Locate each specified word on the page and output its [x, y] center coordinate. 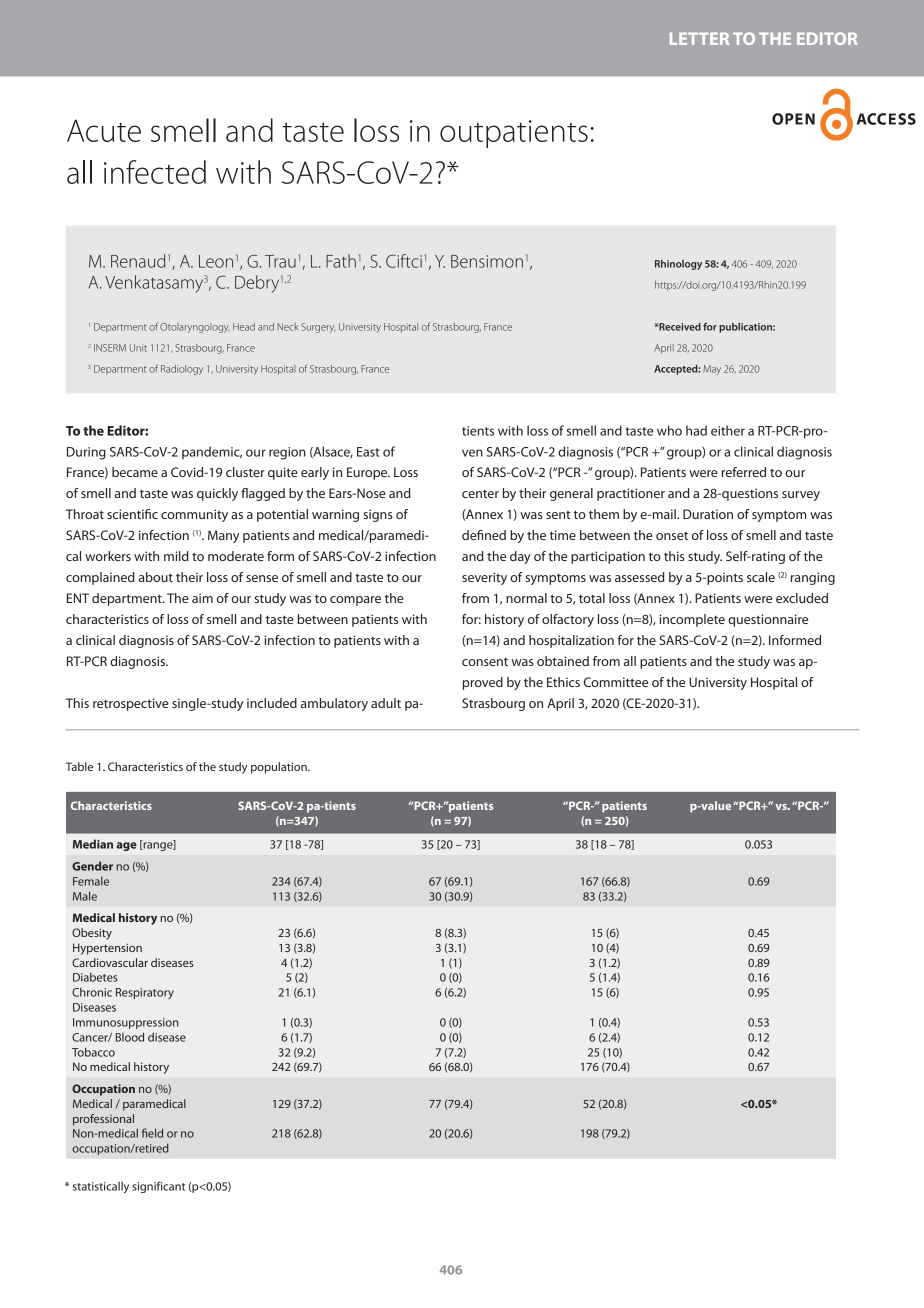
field [152, 1133]
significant [158, 1187]
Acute [104, 130]
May [712, 370]
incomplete [692, 620]
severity [484, 578]
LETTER [699, 38]
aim [202, 598]
